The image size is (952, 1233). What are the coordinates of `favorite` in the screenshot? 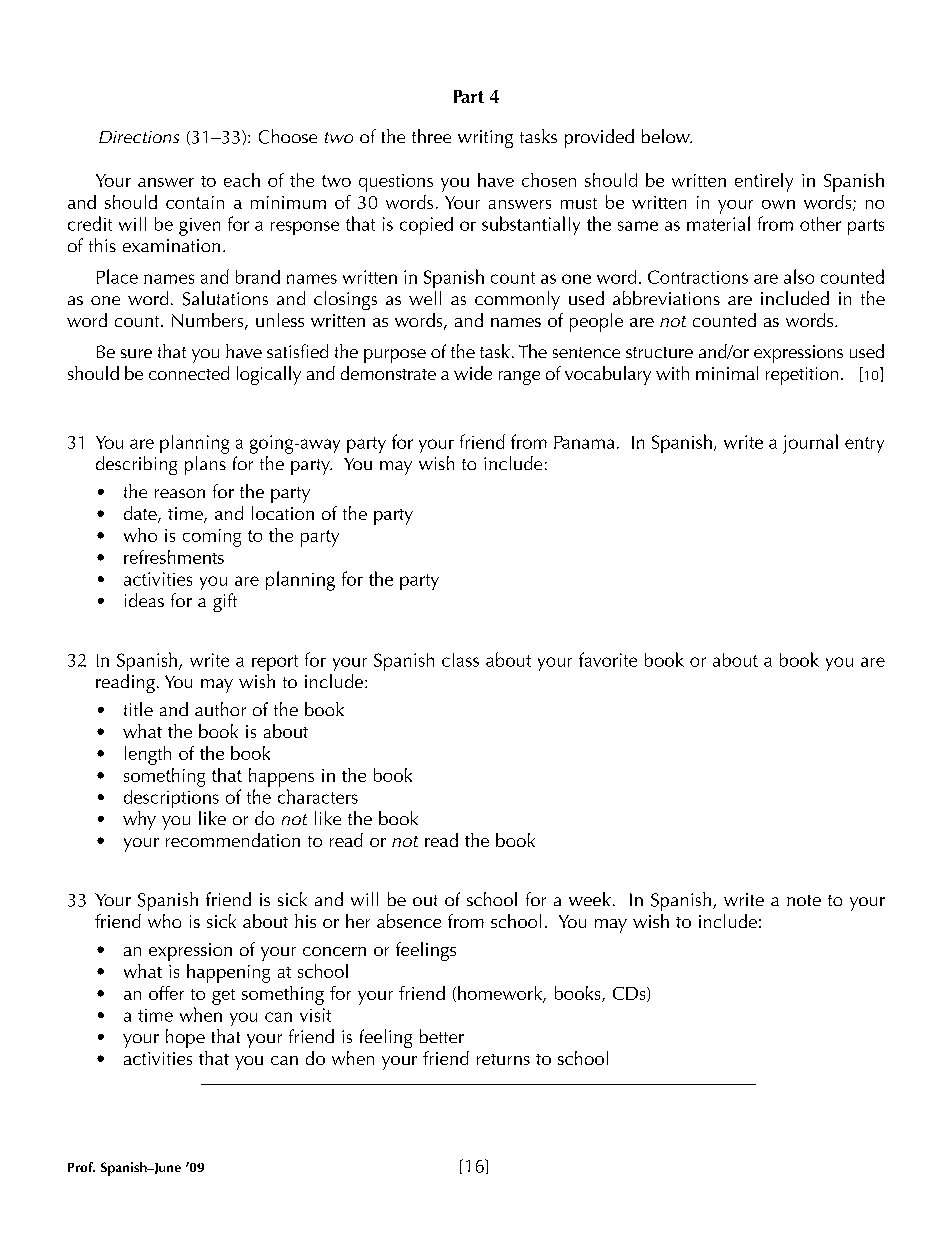 It's located at (608, 659).
